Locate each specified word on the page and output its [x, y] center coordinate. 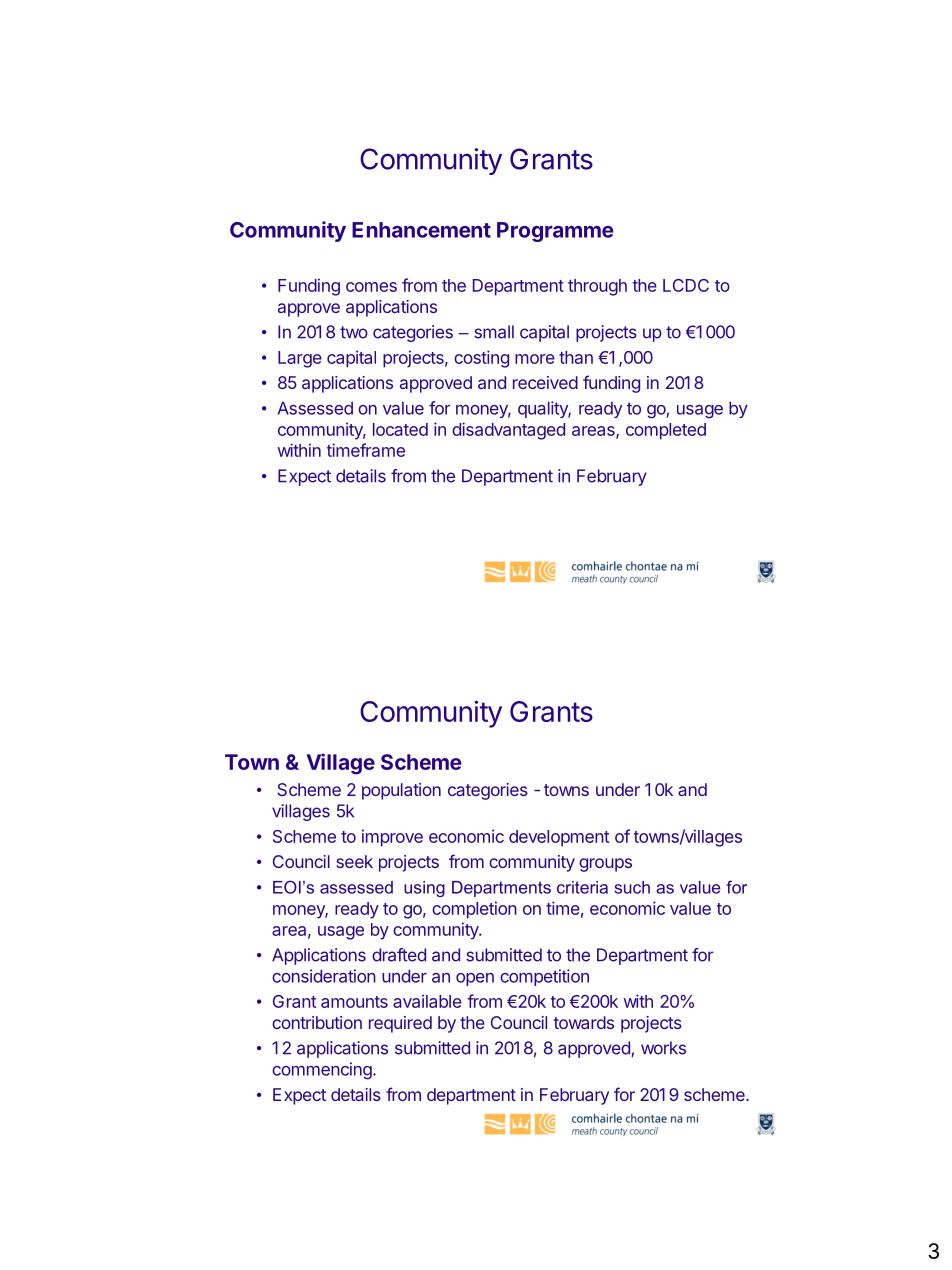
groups [605, 865]
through [597, 287]
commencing [323, 1071]
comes [371, 287]
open [475, 979]
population [401, 791]
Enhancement [421, 230]
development [559, 838]
